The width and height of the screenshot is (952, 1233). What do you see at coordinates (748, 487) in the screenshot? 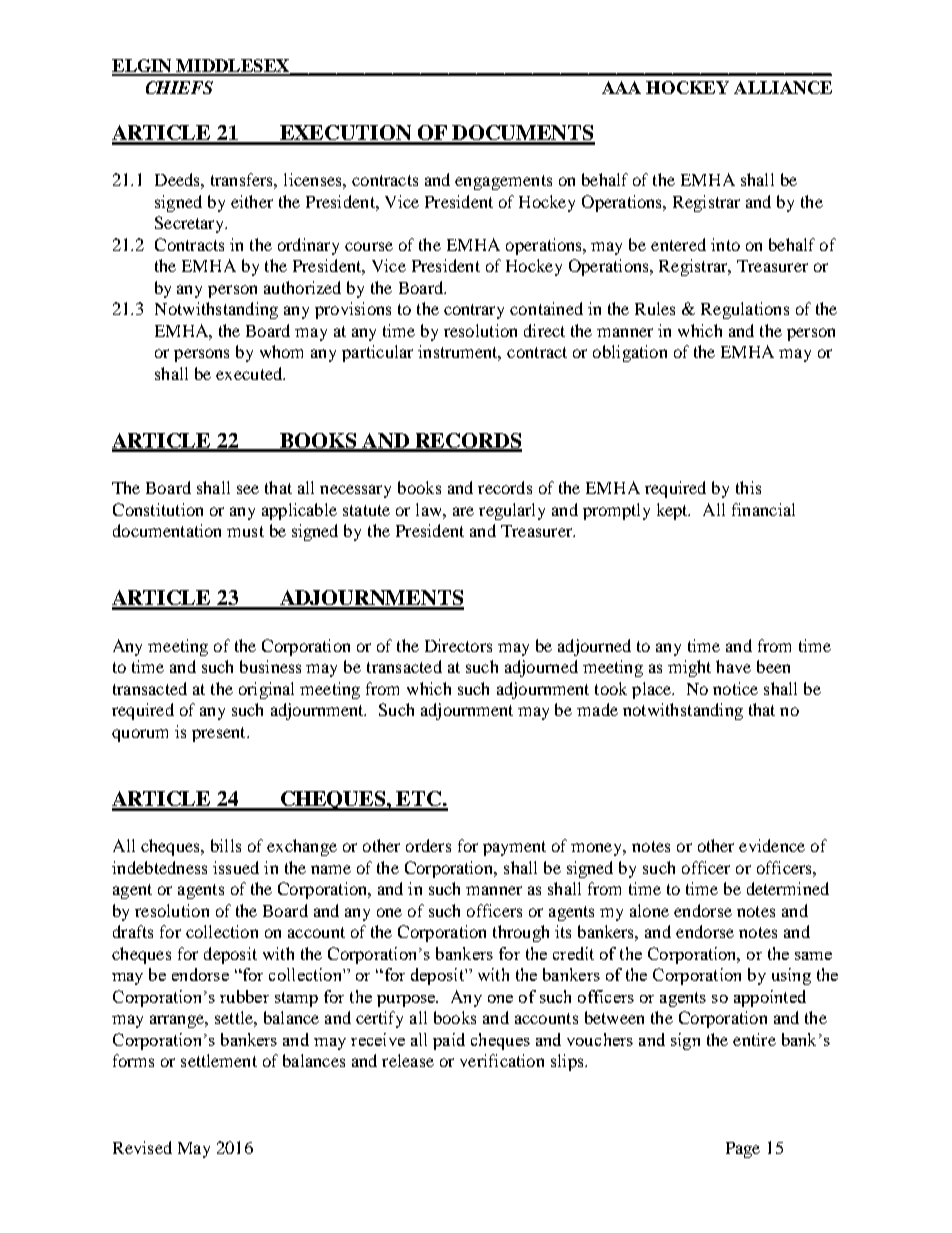
I see `this` at bounding box center [748, 487].
